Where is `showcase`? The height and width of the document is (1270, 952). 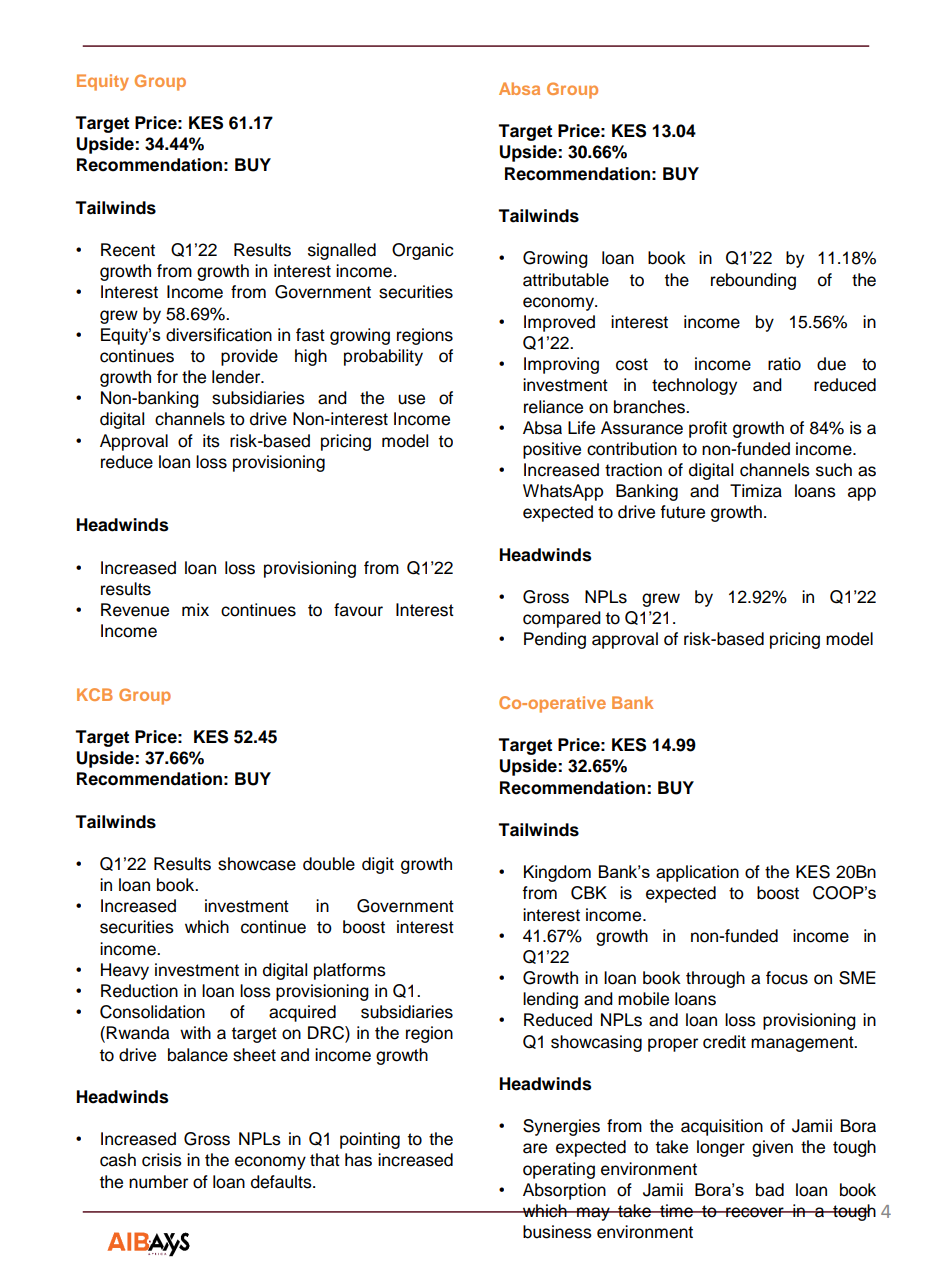
showcase is located at coordinates (257, 864).
